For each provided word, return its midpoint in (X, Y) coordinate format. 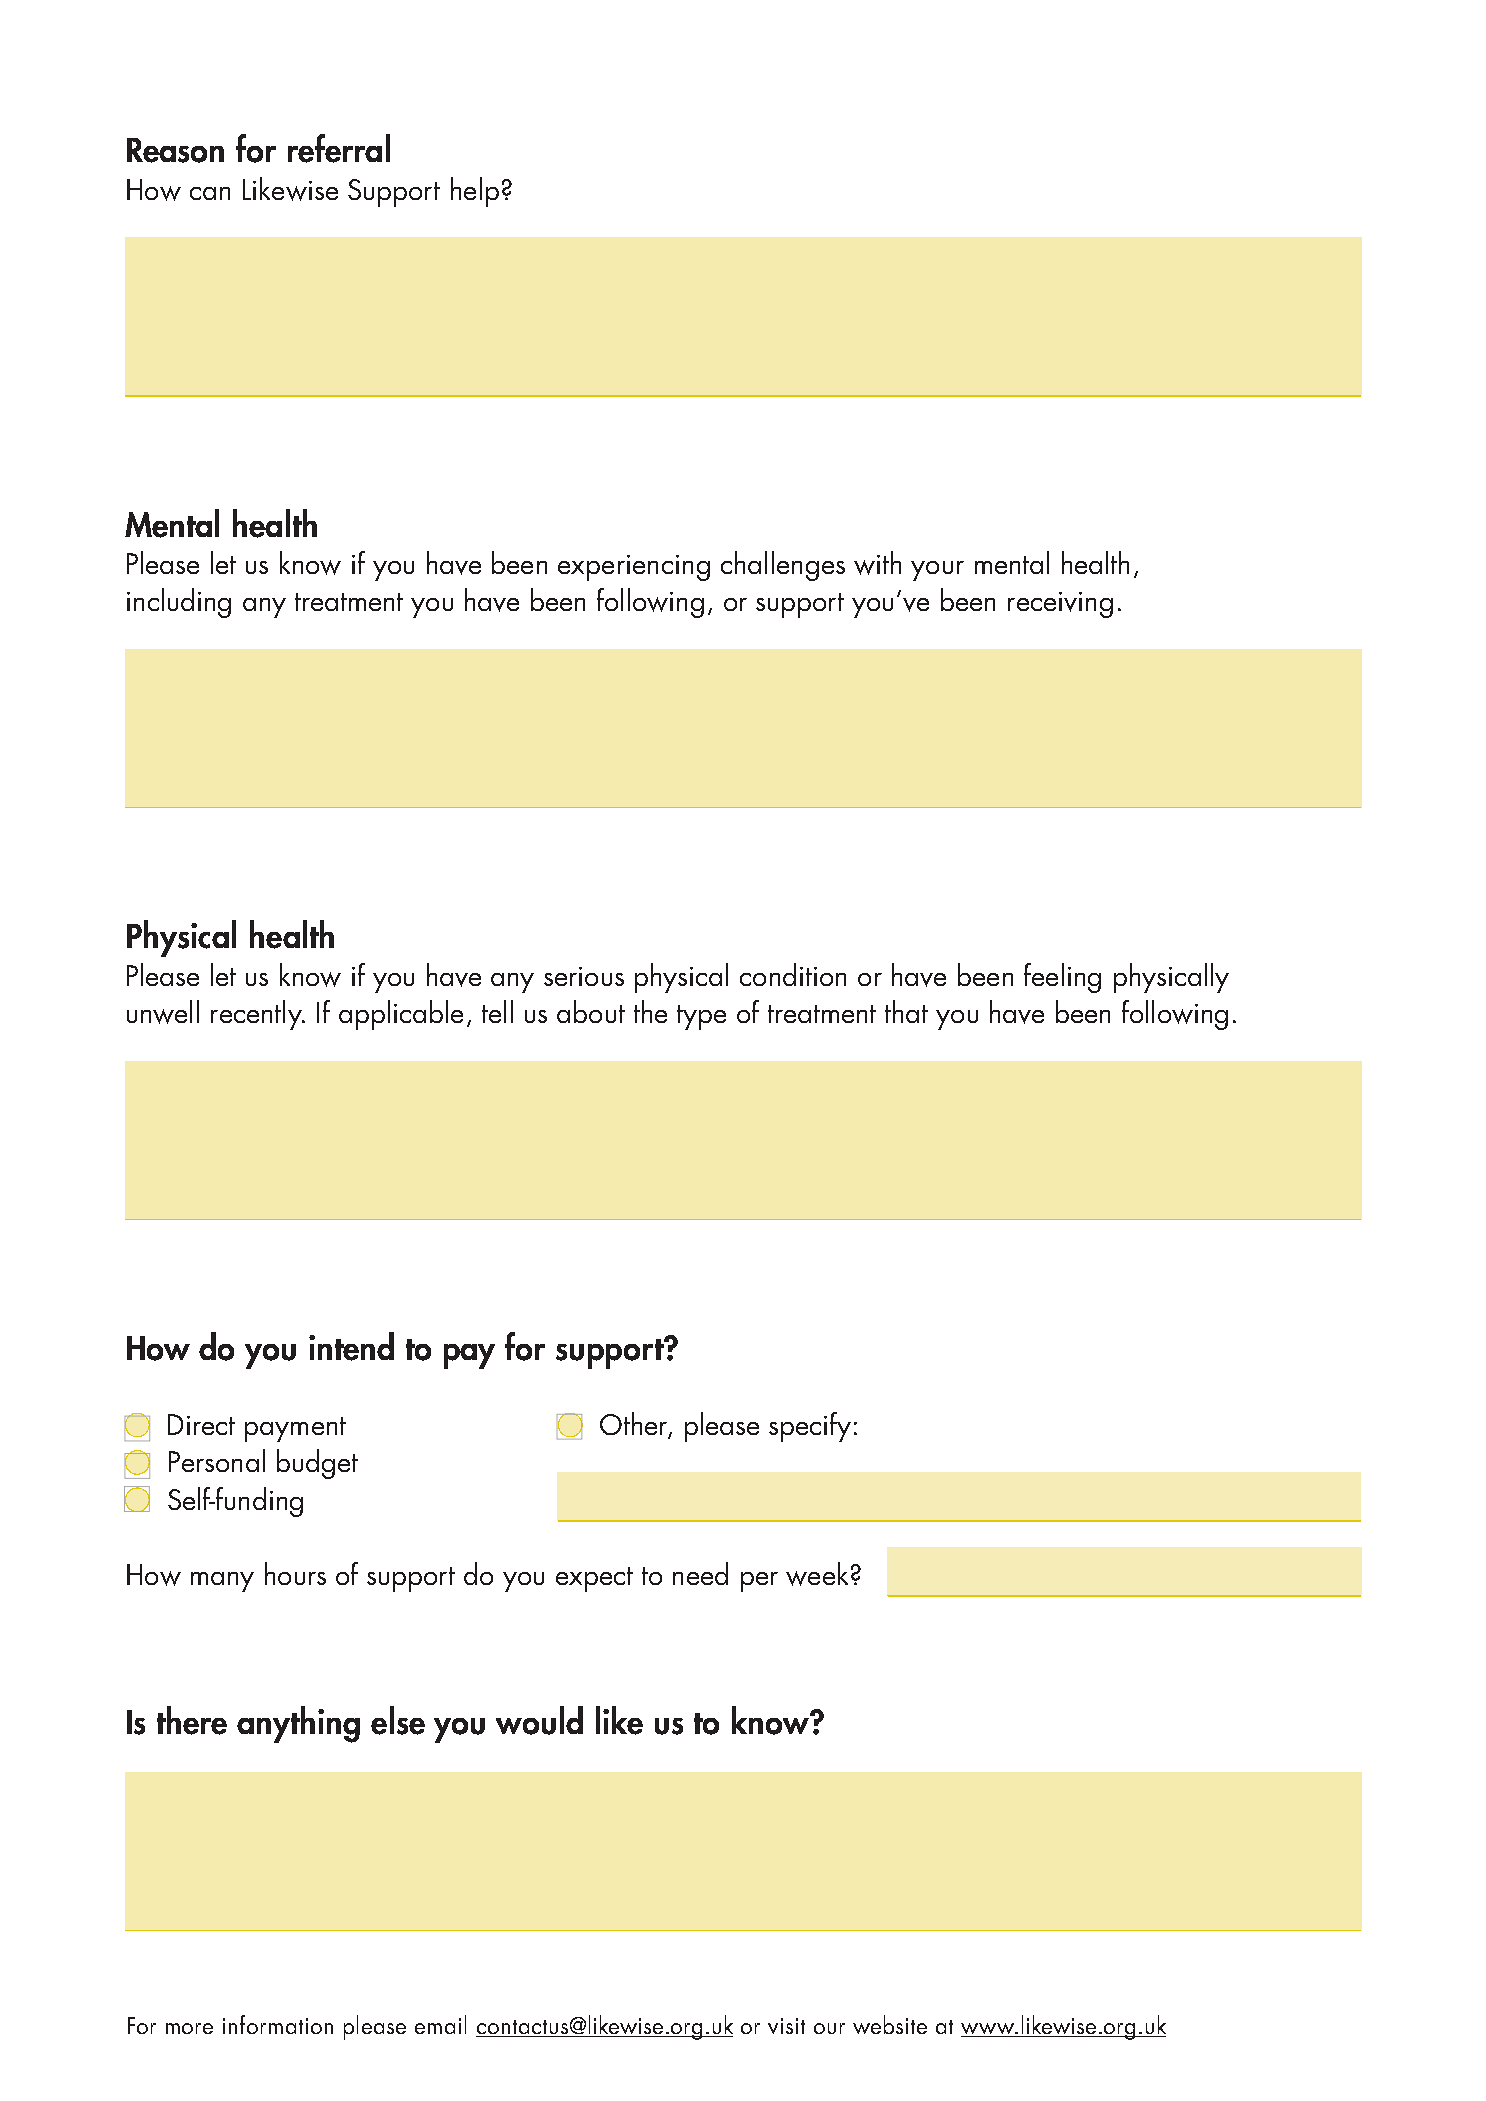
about (591, 1011)
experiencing (634, 568)
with (877, 563)
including (179, 603)
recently (257, 1015)
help (475, 192)
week (817, 1574)
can (210, 193)
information (278, 2024)
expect (594, 1579)
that (906, 1011)
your (937, 571)
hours (295, 1573)
